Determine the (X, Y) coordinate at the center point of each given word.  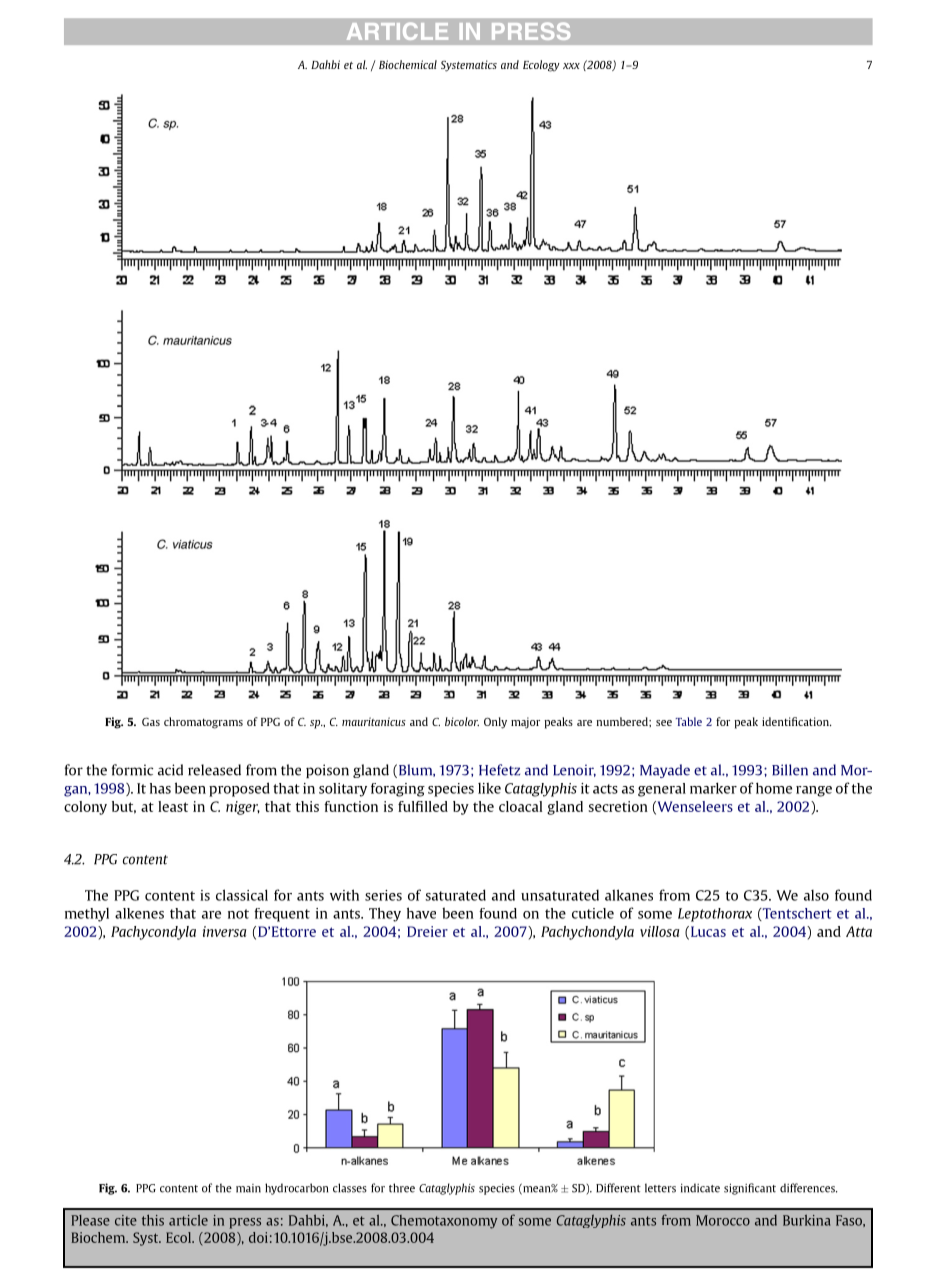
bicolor (462, 721)
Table (689, 721)
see (664, 723)
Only (495, 723)
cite (126, 1220)
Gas (151, 721)
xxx (571, 66)
